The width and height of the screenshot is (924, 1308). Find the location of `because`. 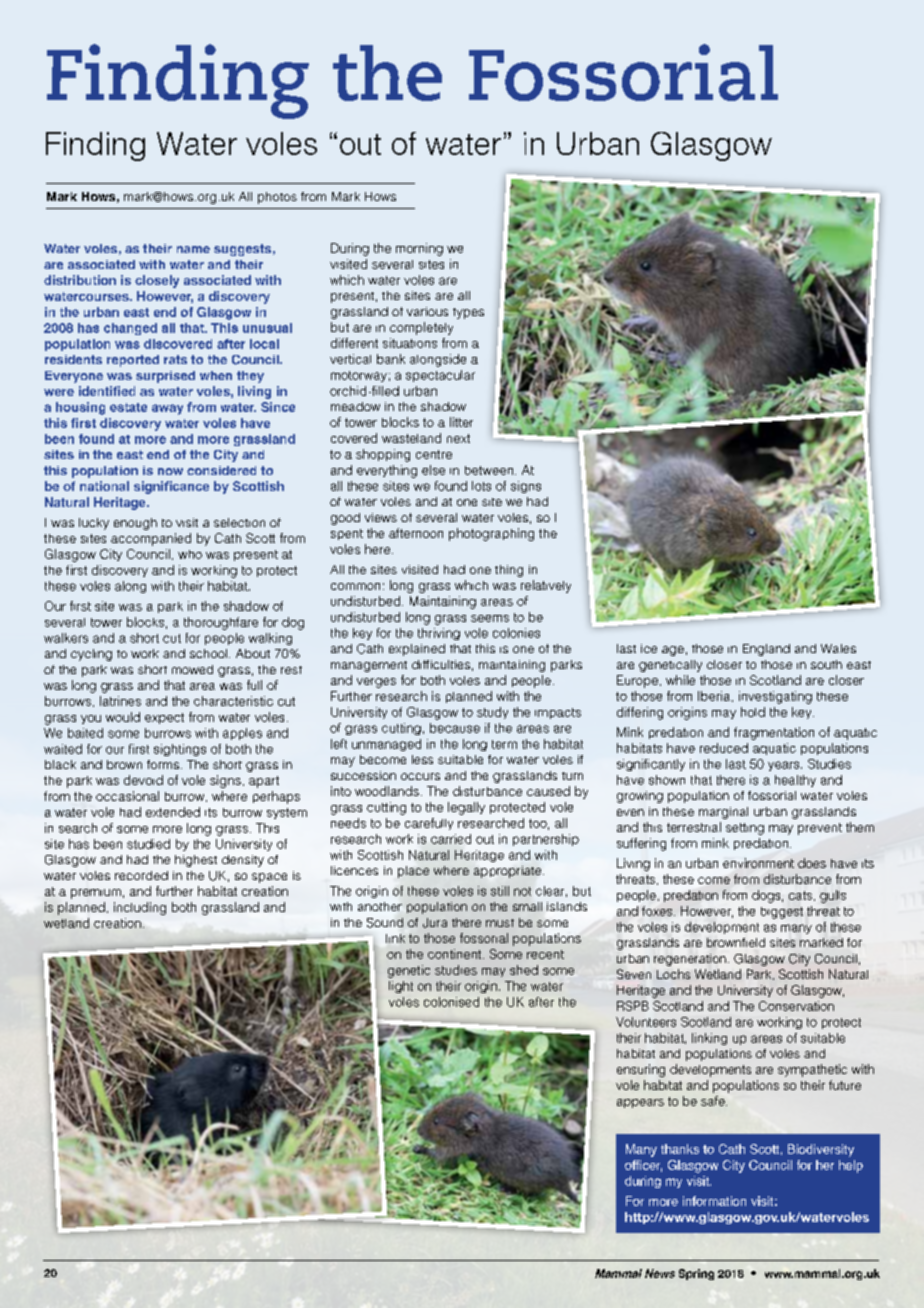

because is located at coordinates (455, 728).
